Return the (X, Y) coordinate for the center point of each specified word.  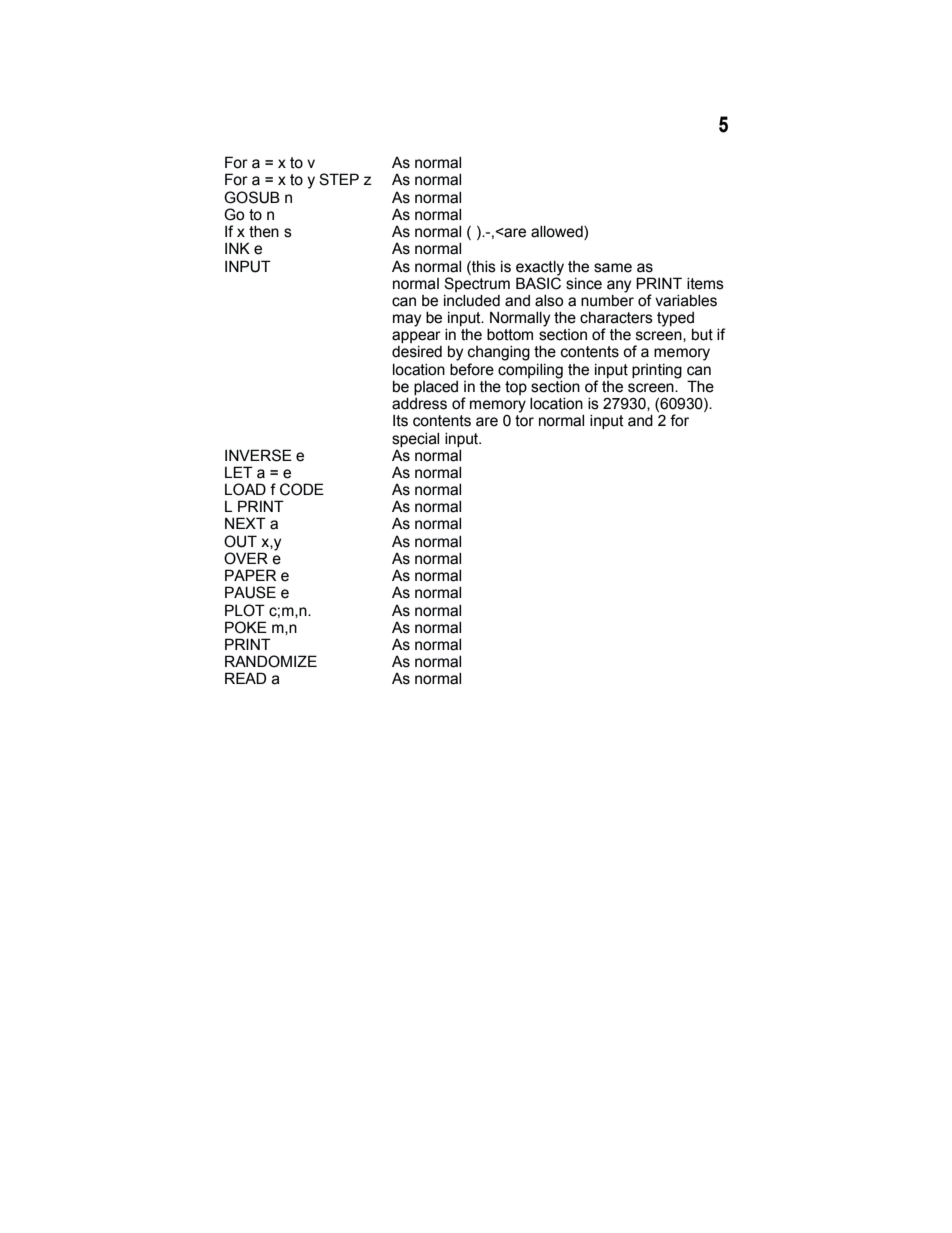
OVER (246, 558)
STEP (339, 179)
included (472, 300)
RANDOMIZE (271, 661)
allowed (558, 232)
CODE (302, 489)
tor (524, 421)
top (516, 388)
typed (675, 320)
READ (245, 678)
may (407, 320)
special (415, 439)
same (613, 268)
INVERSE (258, 455)
